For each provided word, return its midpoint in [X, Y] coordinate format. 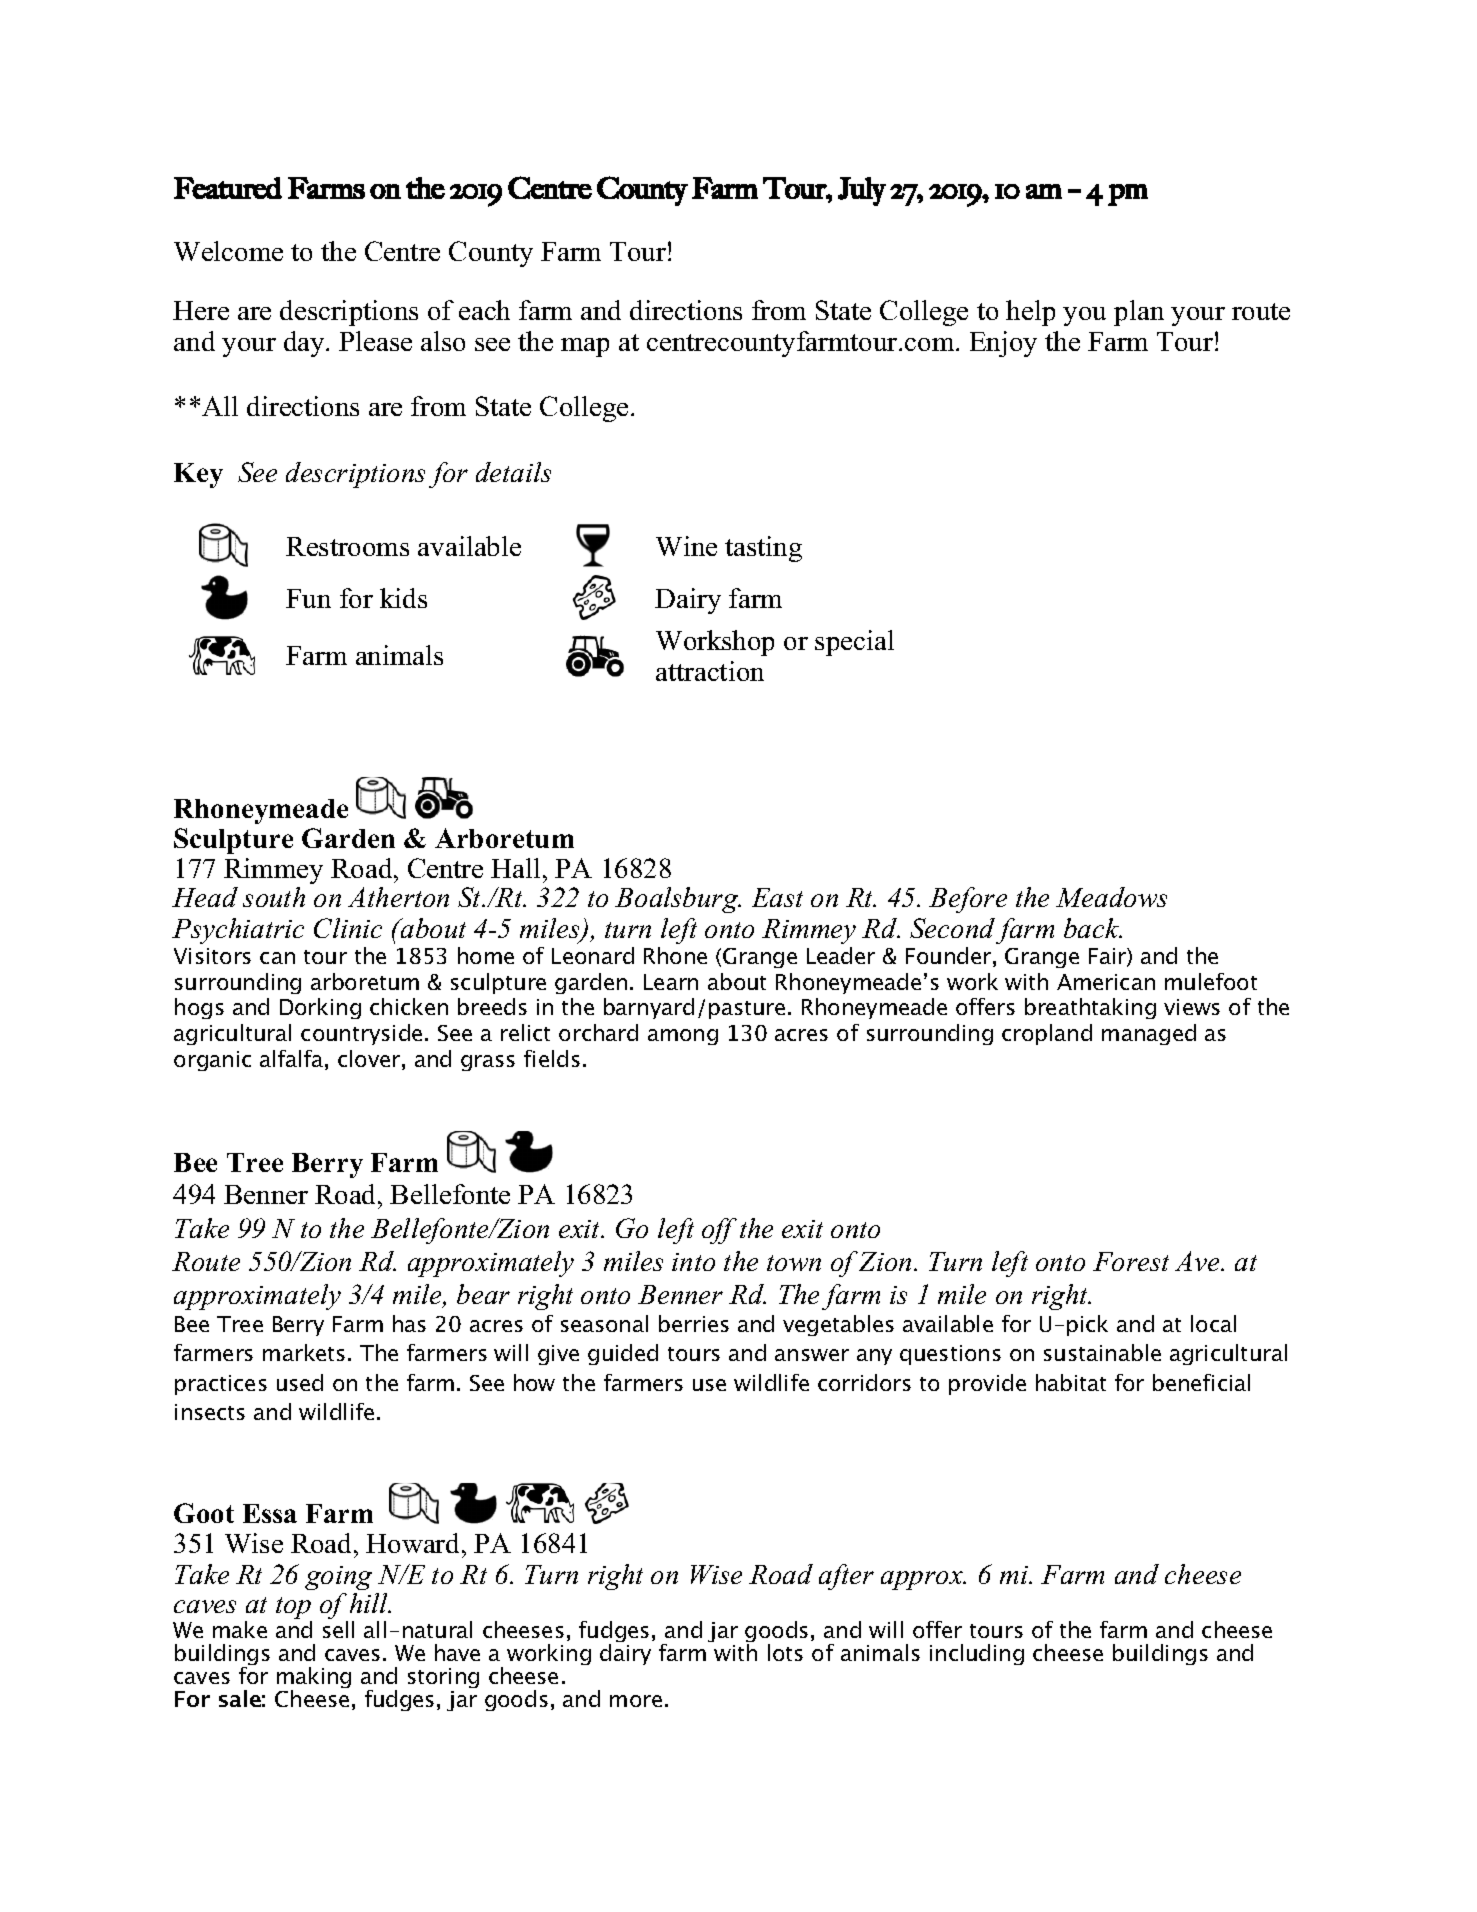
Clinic [348, 928]
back [1093, 928]
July [862, 191]
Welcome [228, 251]
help [1030, 313]
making [314, 1679]
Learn [671, 982]
